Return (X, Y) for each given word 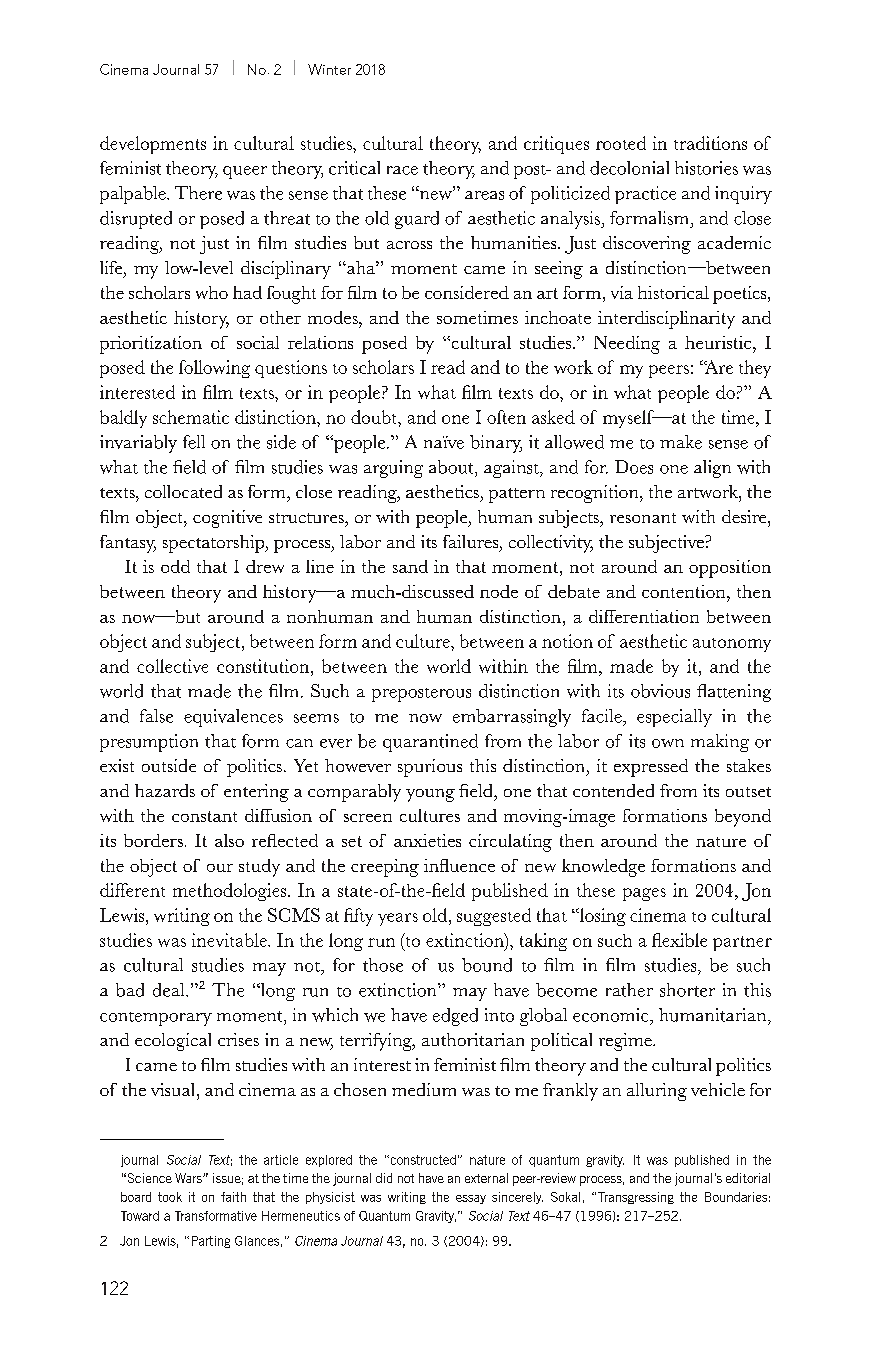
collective (172, 666)
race (402, 170)
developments (153, 145)
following (214, 369)
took (170, 1197)
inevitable (230, 940)
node (499, 591)
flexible (679, 940)
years (398, 919)
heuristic (719, 342)
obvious (660, 691)
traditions (710, 143)
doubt (375, 417)
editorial (748, 1178)
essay (471, 1199)
